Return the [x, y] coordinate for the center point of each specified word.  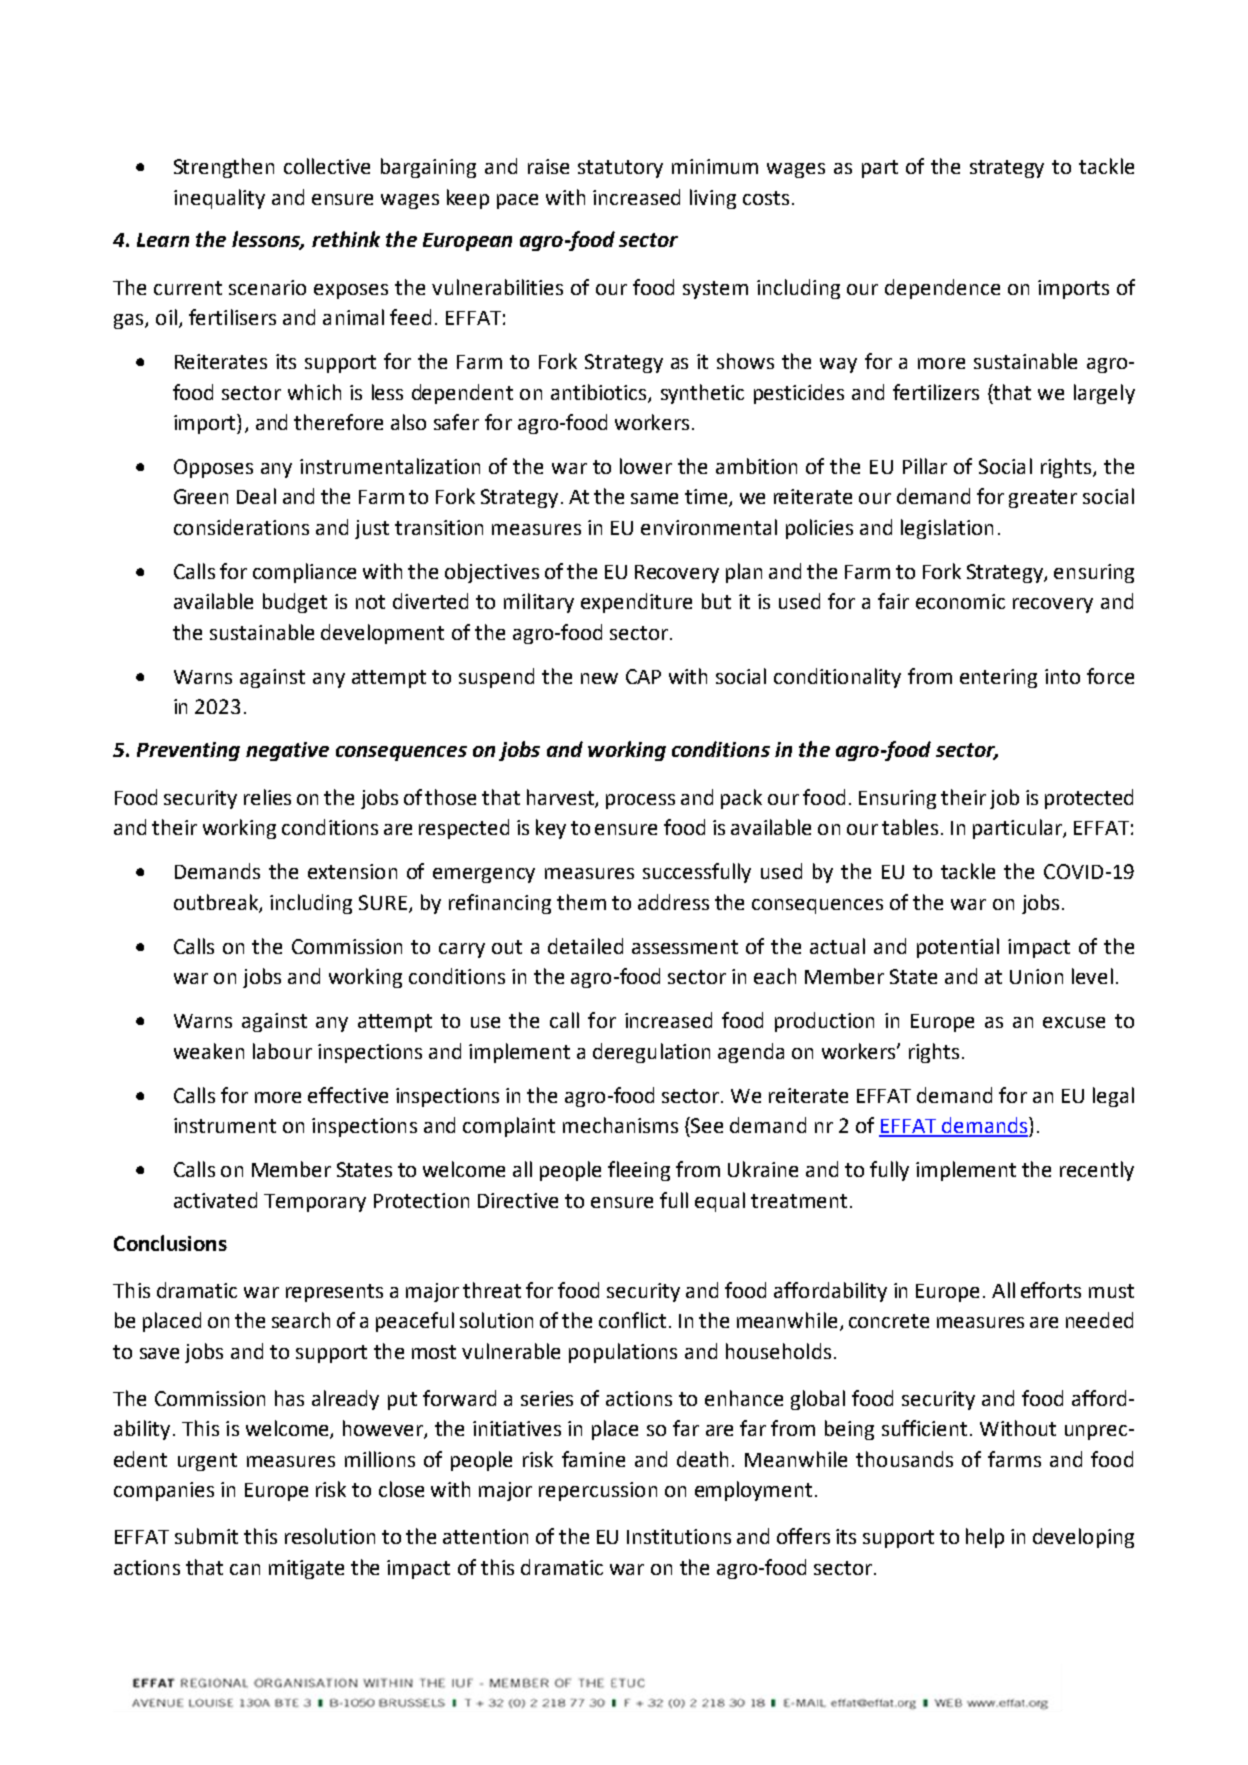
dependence [942, 289]
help [985, 1538]
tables [910, 827]
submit [206, 1536]
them [581, 902]
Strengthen [224, 168]
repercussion [598, 1491]
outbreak [217, 903]
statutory [620, 169]
